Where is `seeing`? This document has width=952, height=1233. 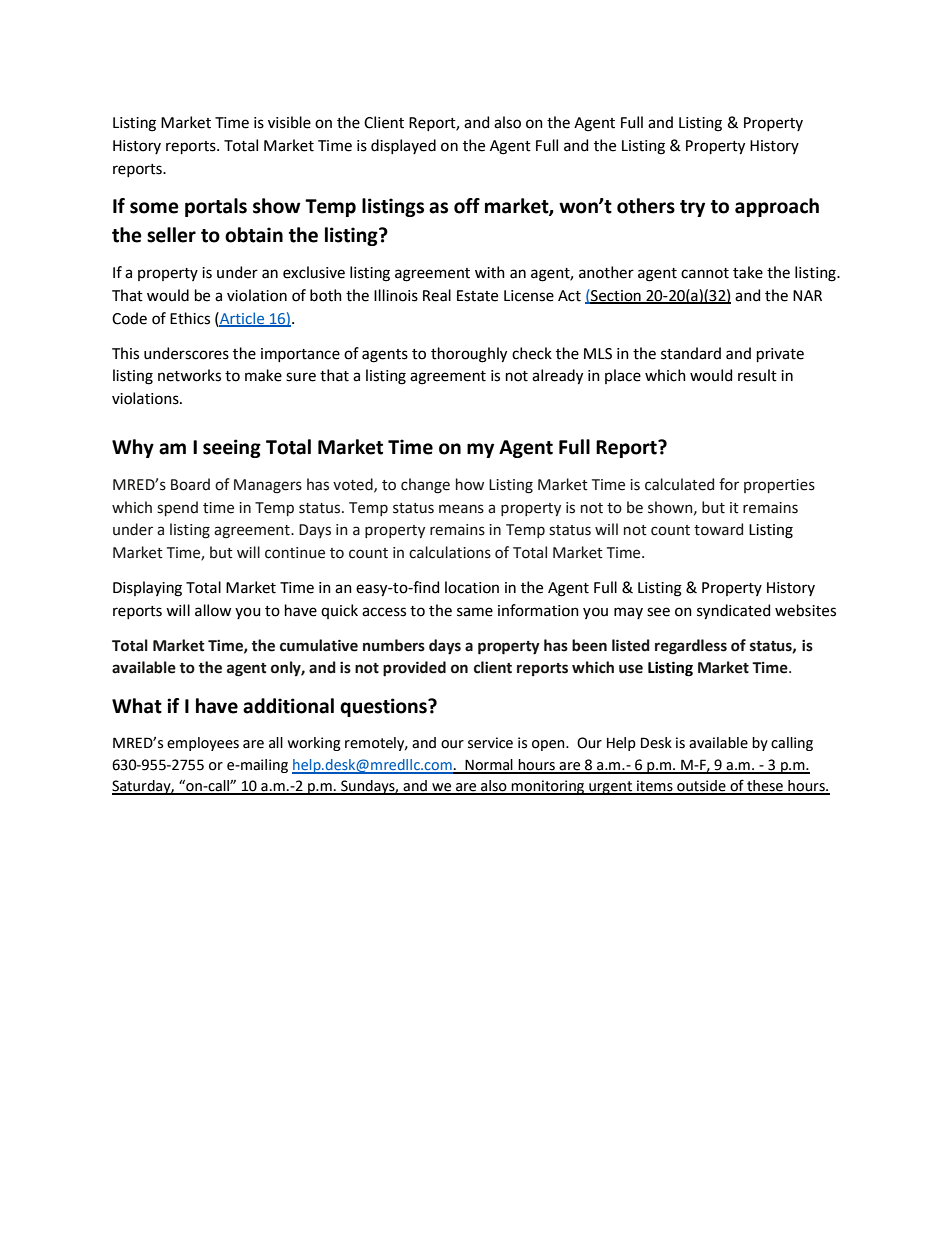
seeing is located at coordinates (232, 448).
